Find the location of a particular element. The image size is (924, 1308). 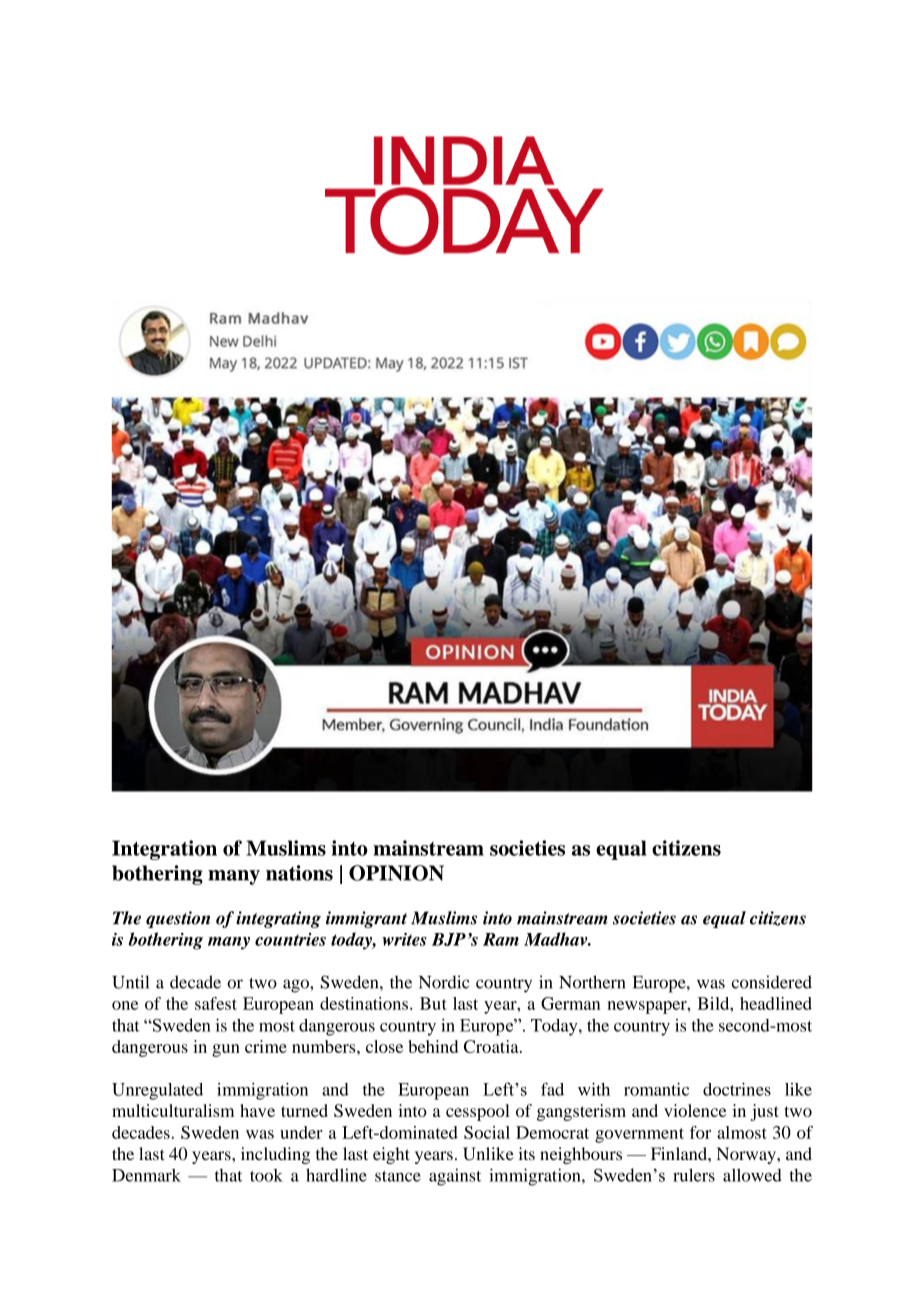

rulers is located at coordinates (694, 1175).
